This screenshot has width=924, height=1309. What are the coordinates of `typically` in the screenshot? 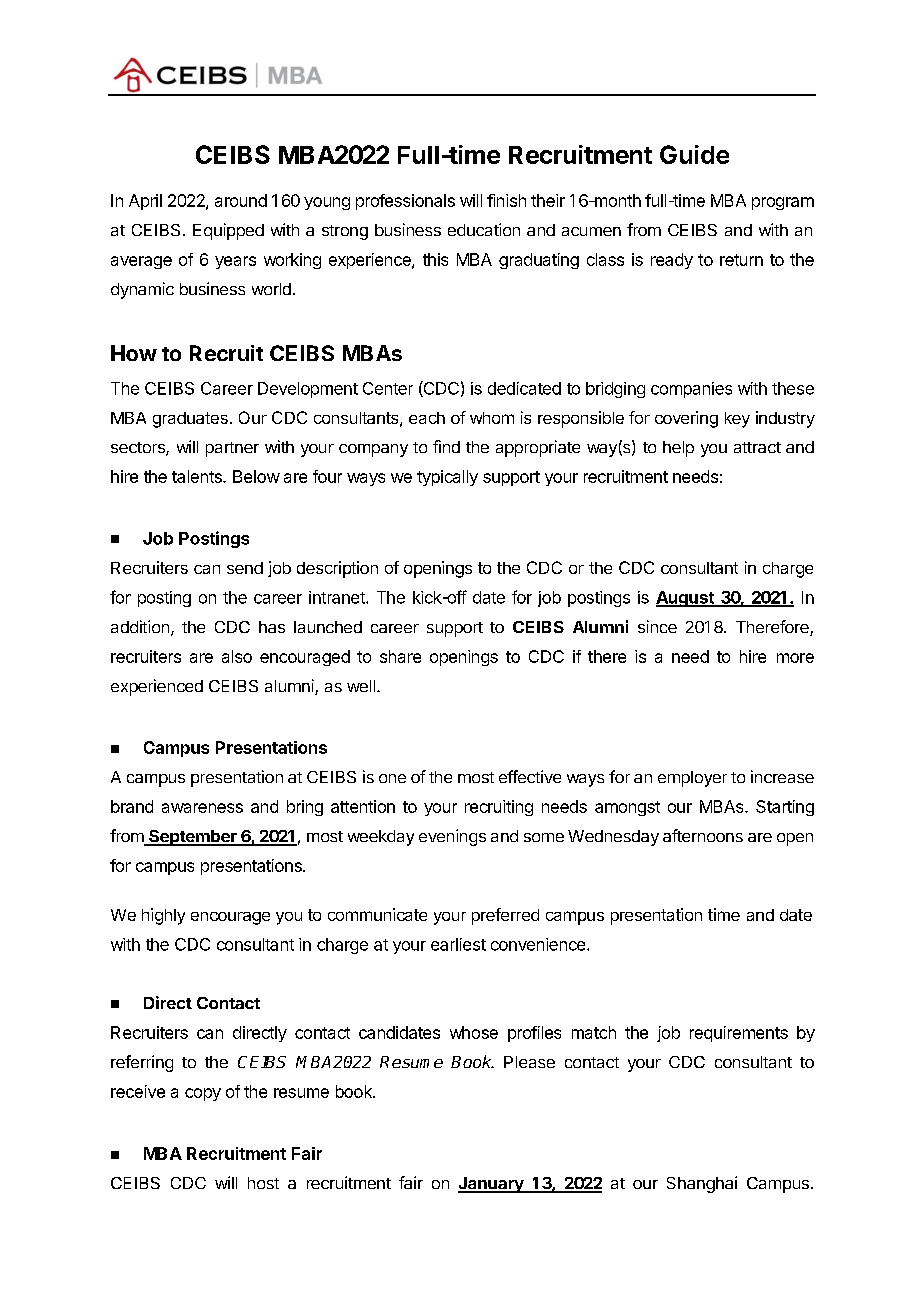 It's located at (447, 478).
